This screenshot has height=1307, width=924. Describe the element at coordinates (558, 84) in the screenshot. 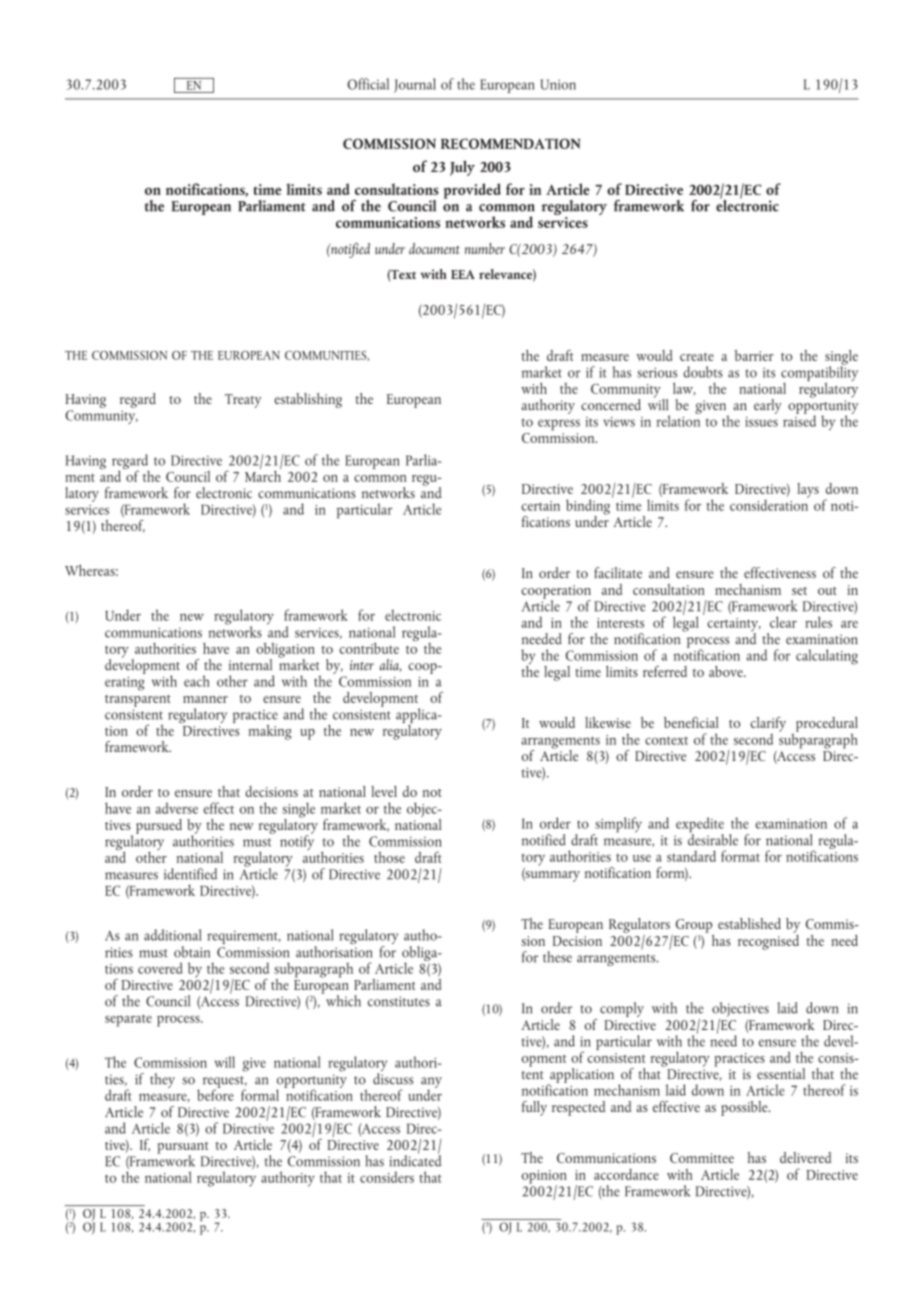

I see `Union` at that location.
